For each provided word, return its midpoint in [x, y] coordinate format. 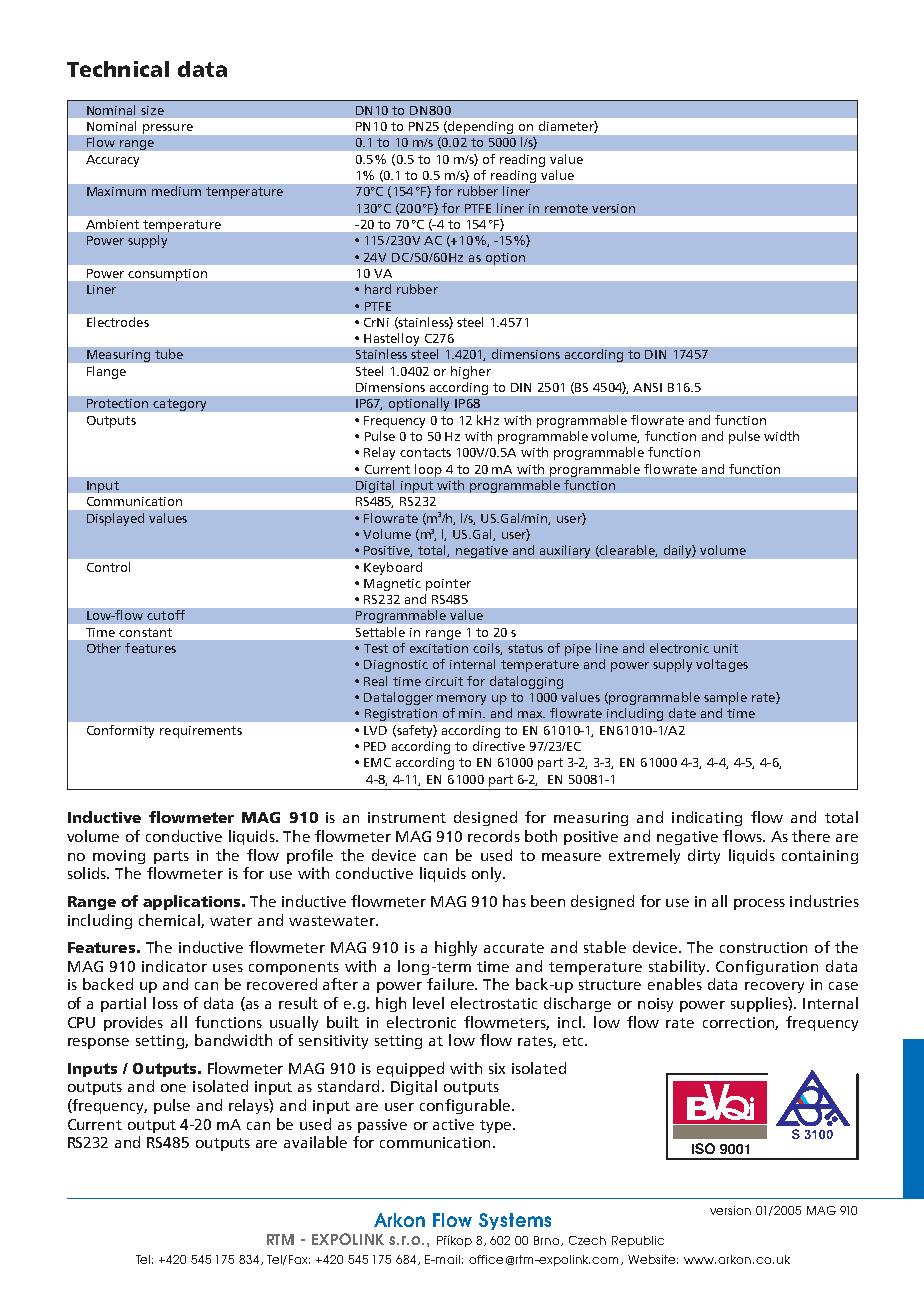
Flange [106, 372]
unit [726, 648]
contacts [425, 452]
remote [566, 208]
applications [193, 902]
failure [452, 984]
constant [145, 632]
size [152, 110]
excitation [439, 648]
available [315, 1142]
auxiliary [565, 551]
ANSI [647, 387]
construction [763, 947]
